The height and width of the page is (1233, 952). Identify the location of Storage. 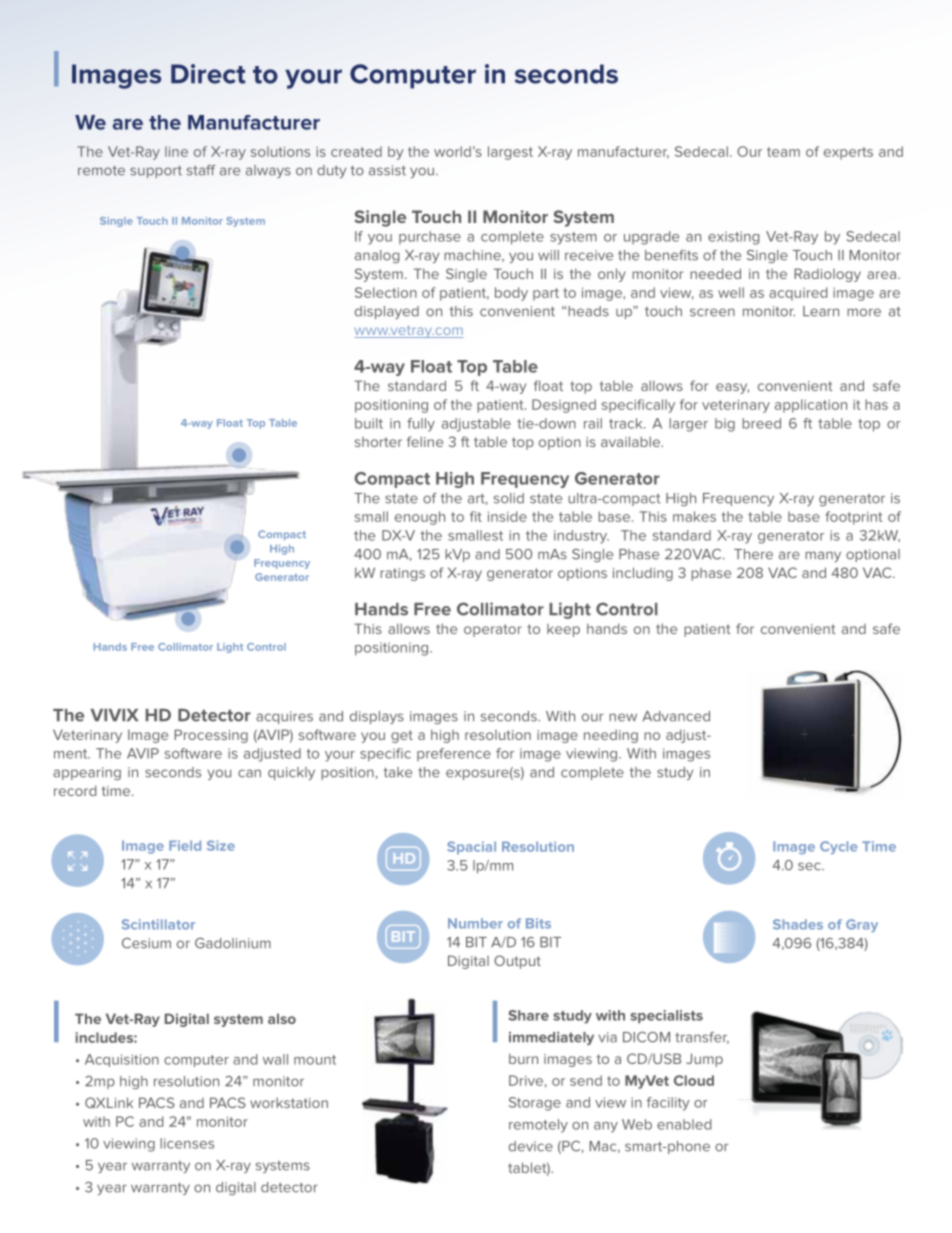
(535, 1104).
